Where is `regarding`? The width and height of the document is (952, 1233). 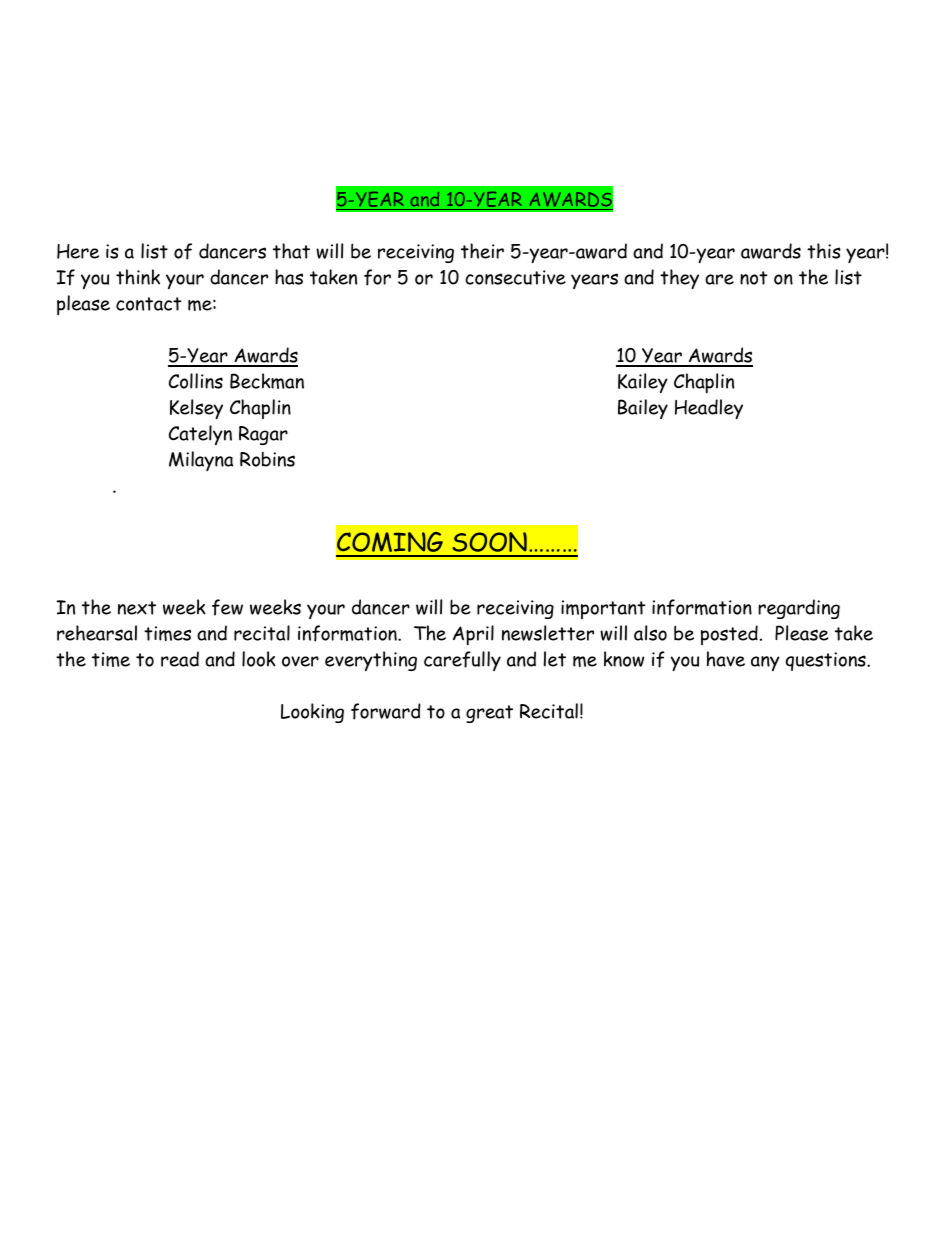 regarding is located at coordinates (799, 609).
